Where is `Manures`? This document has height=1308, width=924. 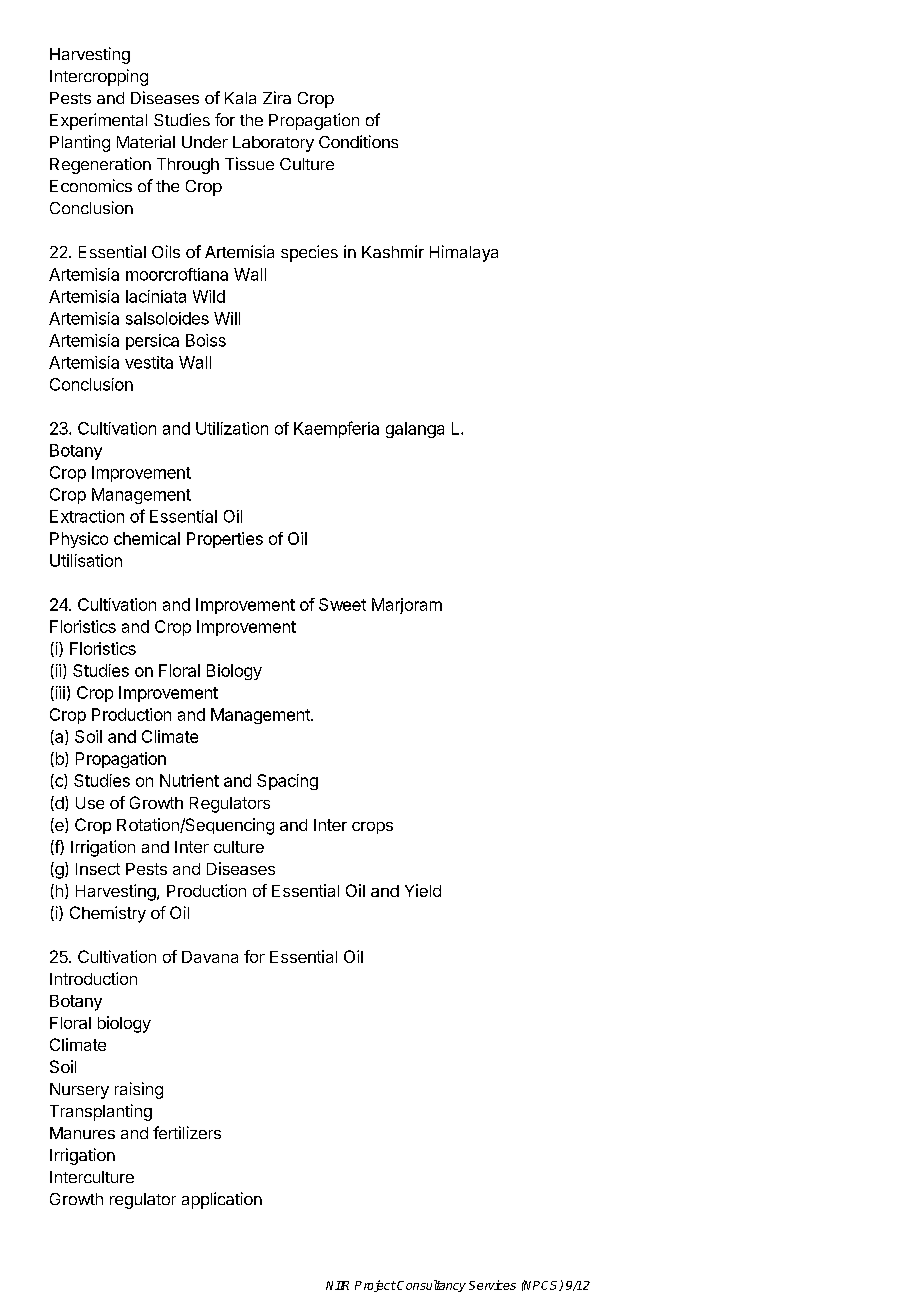 Manures is located at coordinates (82, 1133).
